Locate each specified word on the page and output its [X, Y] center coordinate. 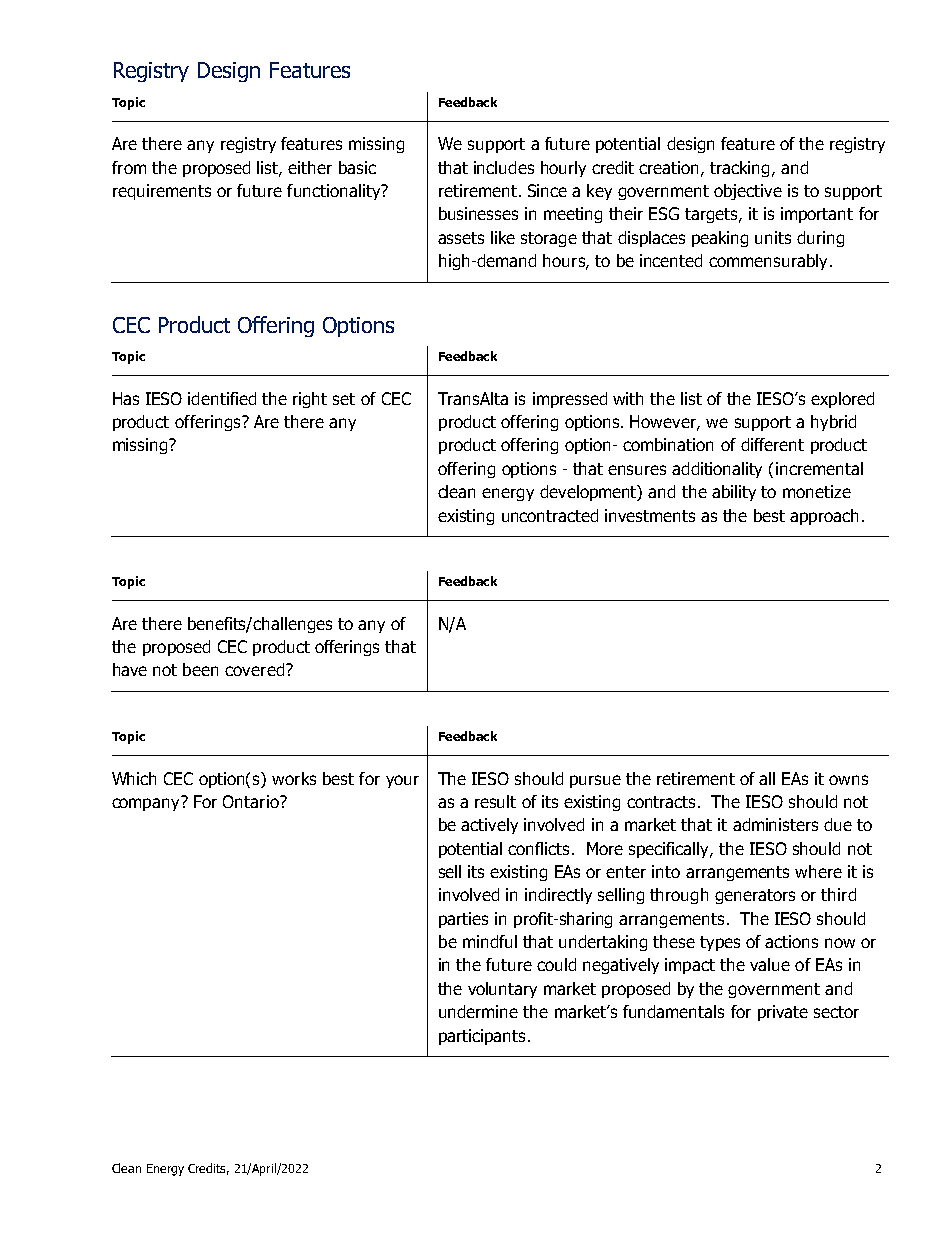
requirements [162, 192]
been [200, 669]
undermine [478, 1011]
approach [824, 517]
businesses [478, 213]
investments [650, 515]
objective [748, 192]
